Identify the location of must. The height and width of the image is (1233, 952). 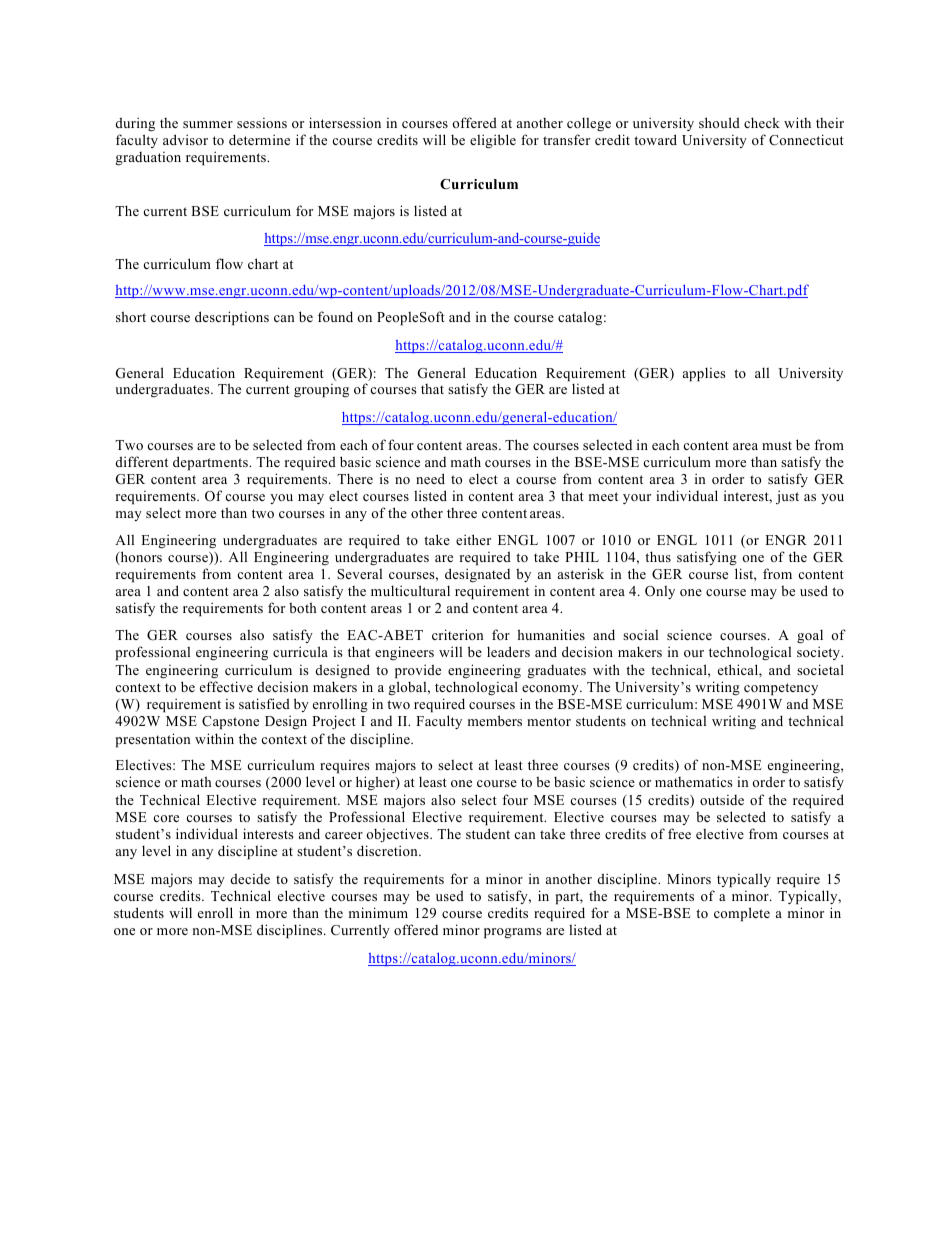
(777, 445).
